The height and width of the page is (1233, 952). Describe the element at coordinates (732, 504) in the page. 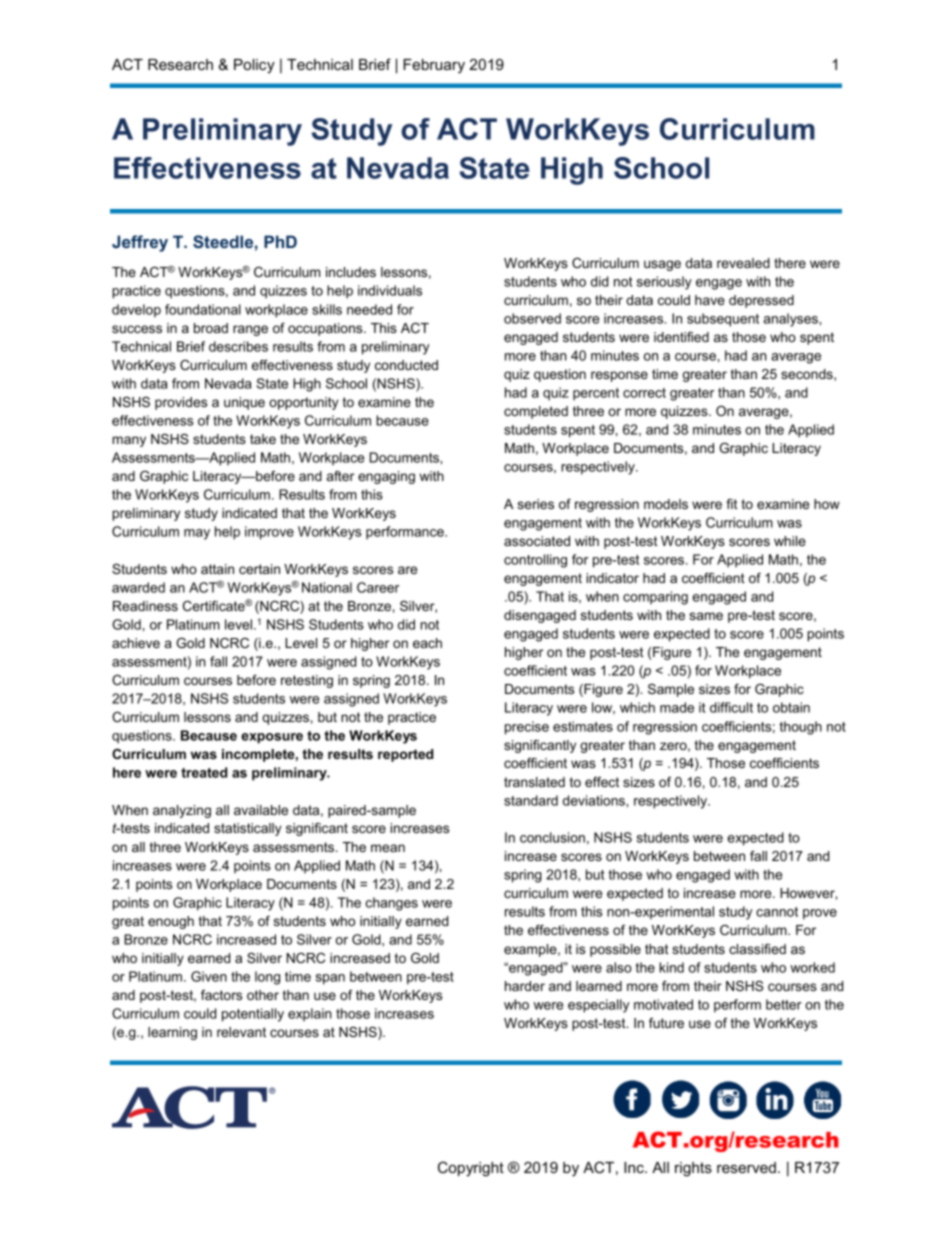

I see `fit` at that location.
